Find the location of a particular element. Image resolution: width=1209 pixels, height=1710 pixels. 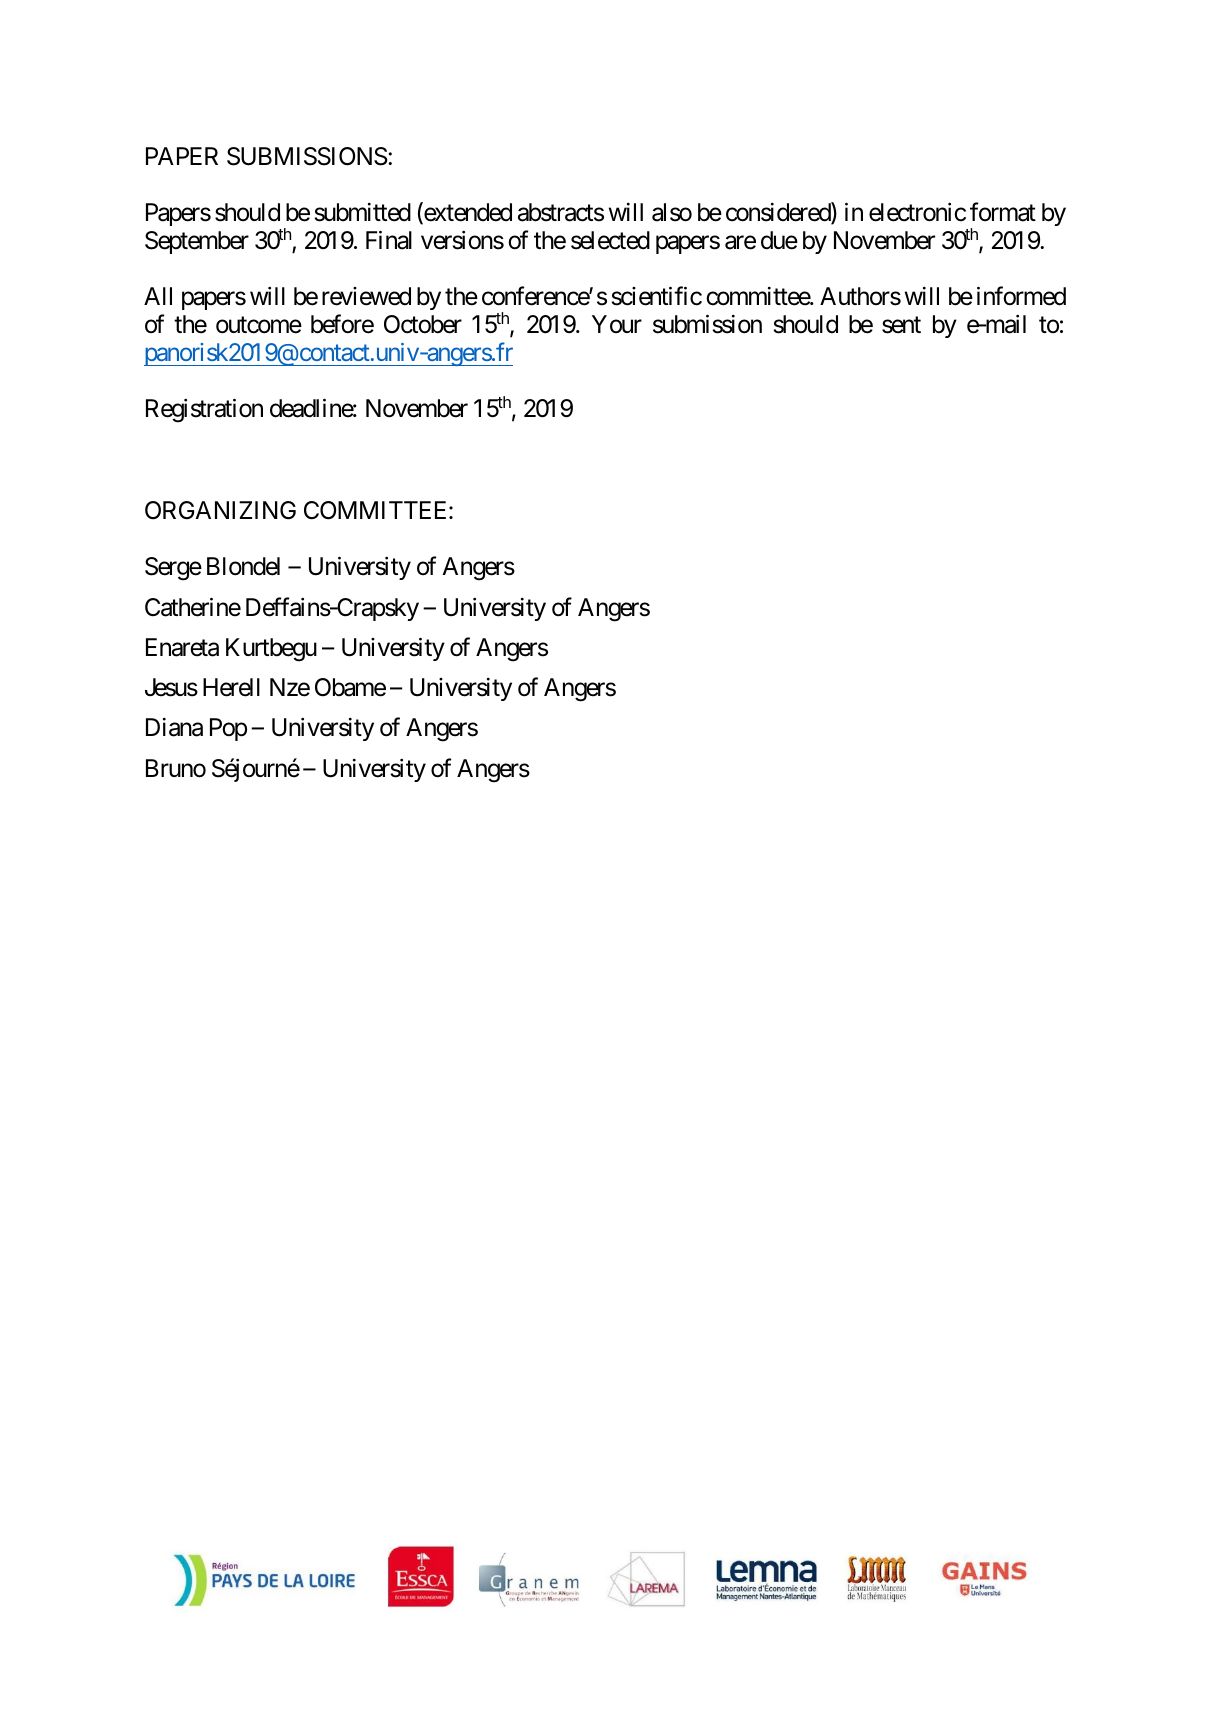

selected is located at coordinates (610, 240).
